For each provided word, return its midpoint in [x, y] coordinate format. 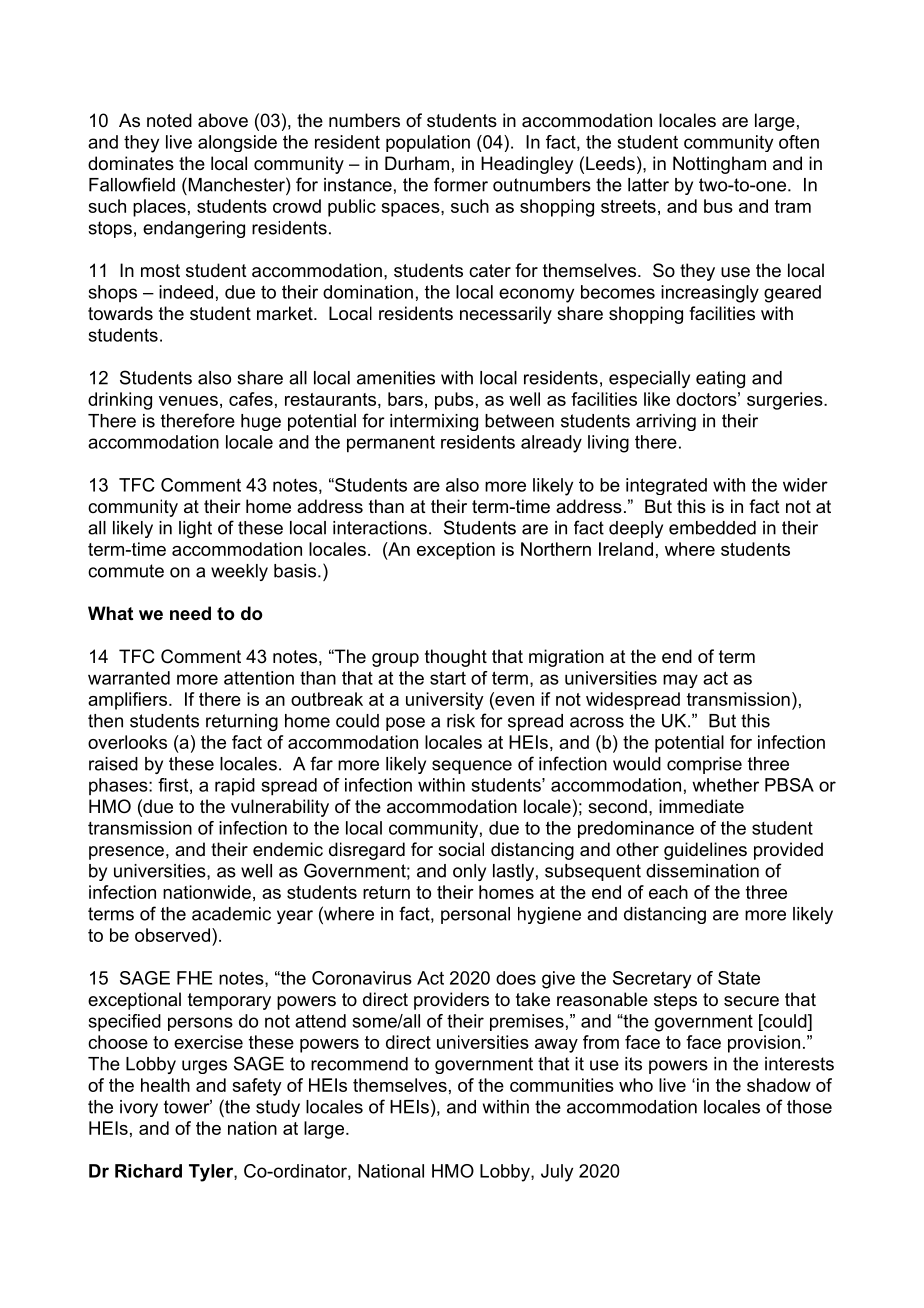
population [428, 143]
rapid [235, 787]
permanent [391, 444]
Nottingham [719, 165]
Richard [148, 1171]
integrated [666, 486]
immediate [701, 806]
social [461, 849]
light [195, 529]
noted [169, 120]
